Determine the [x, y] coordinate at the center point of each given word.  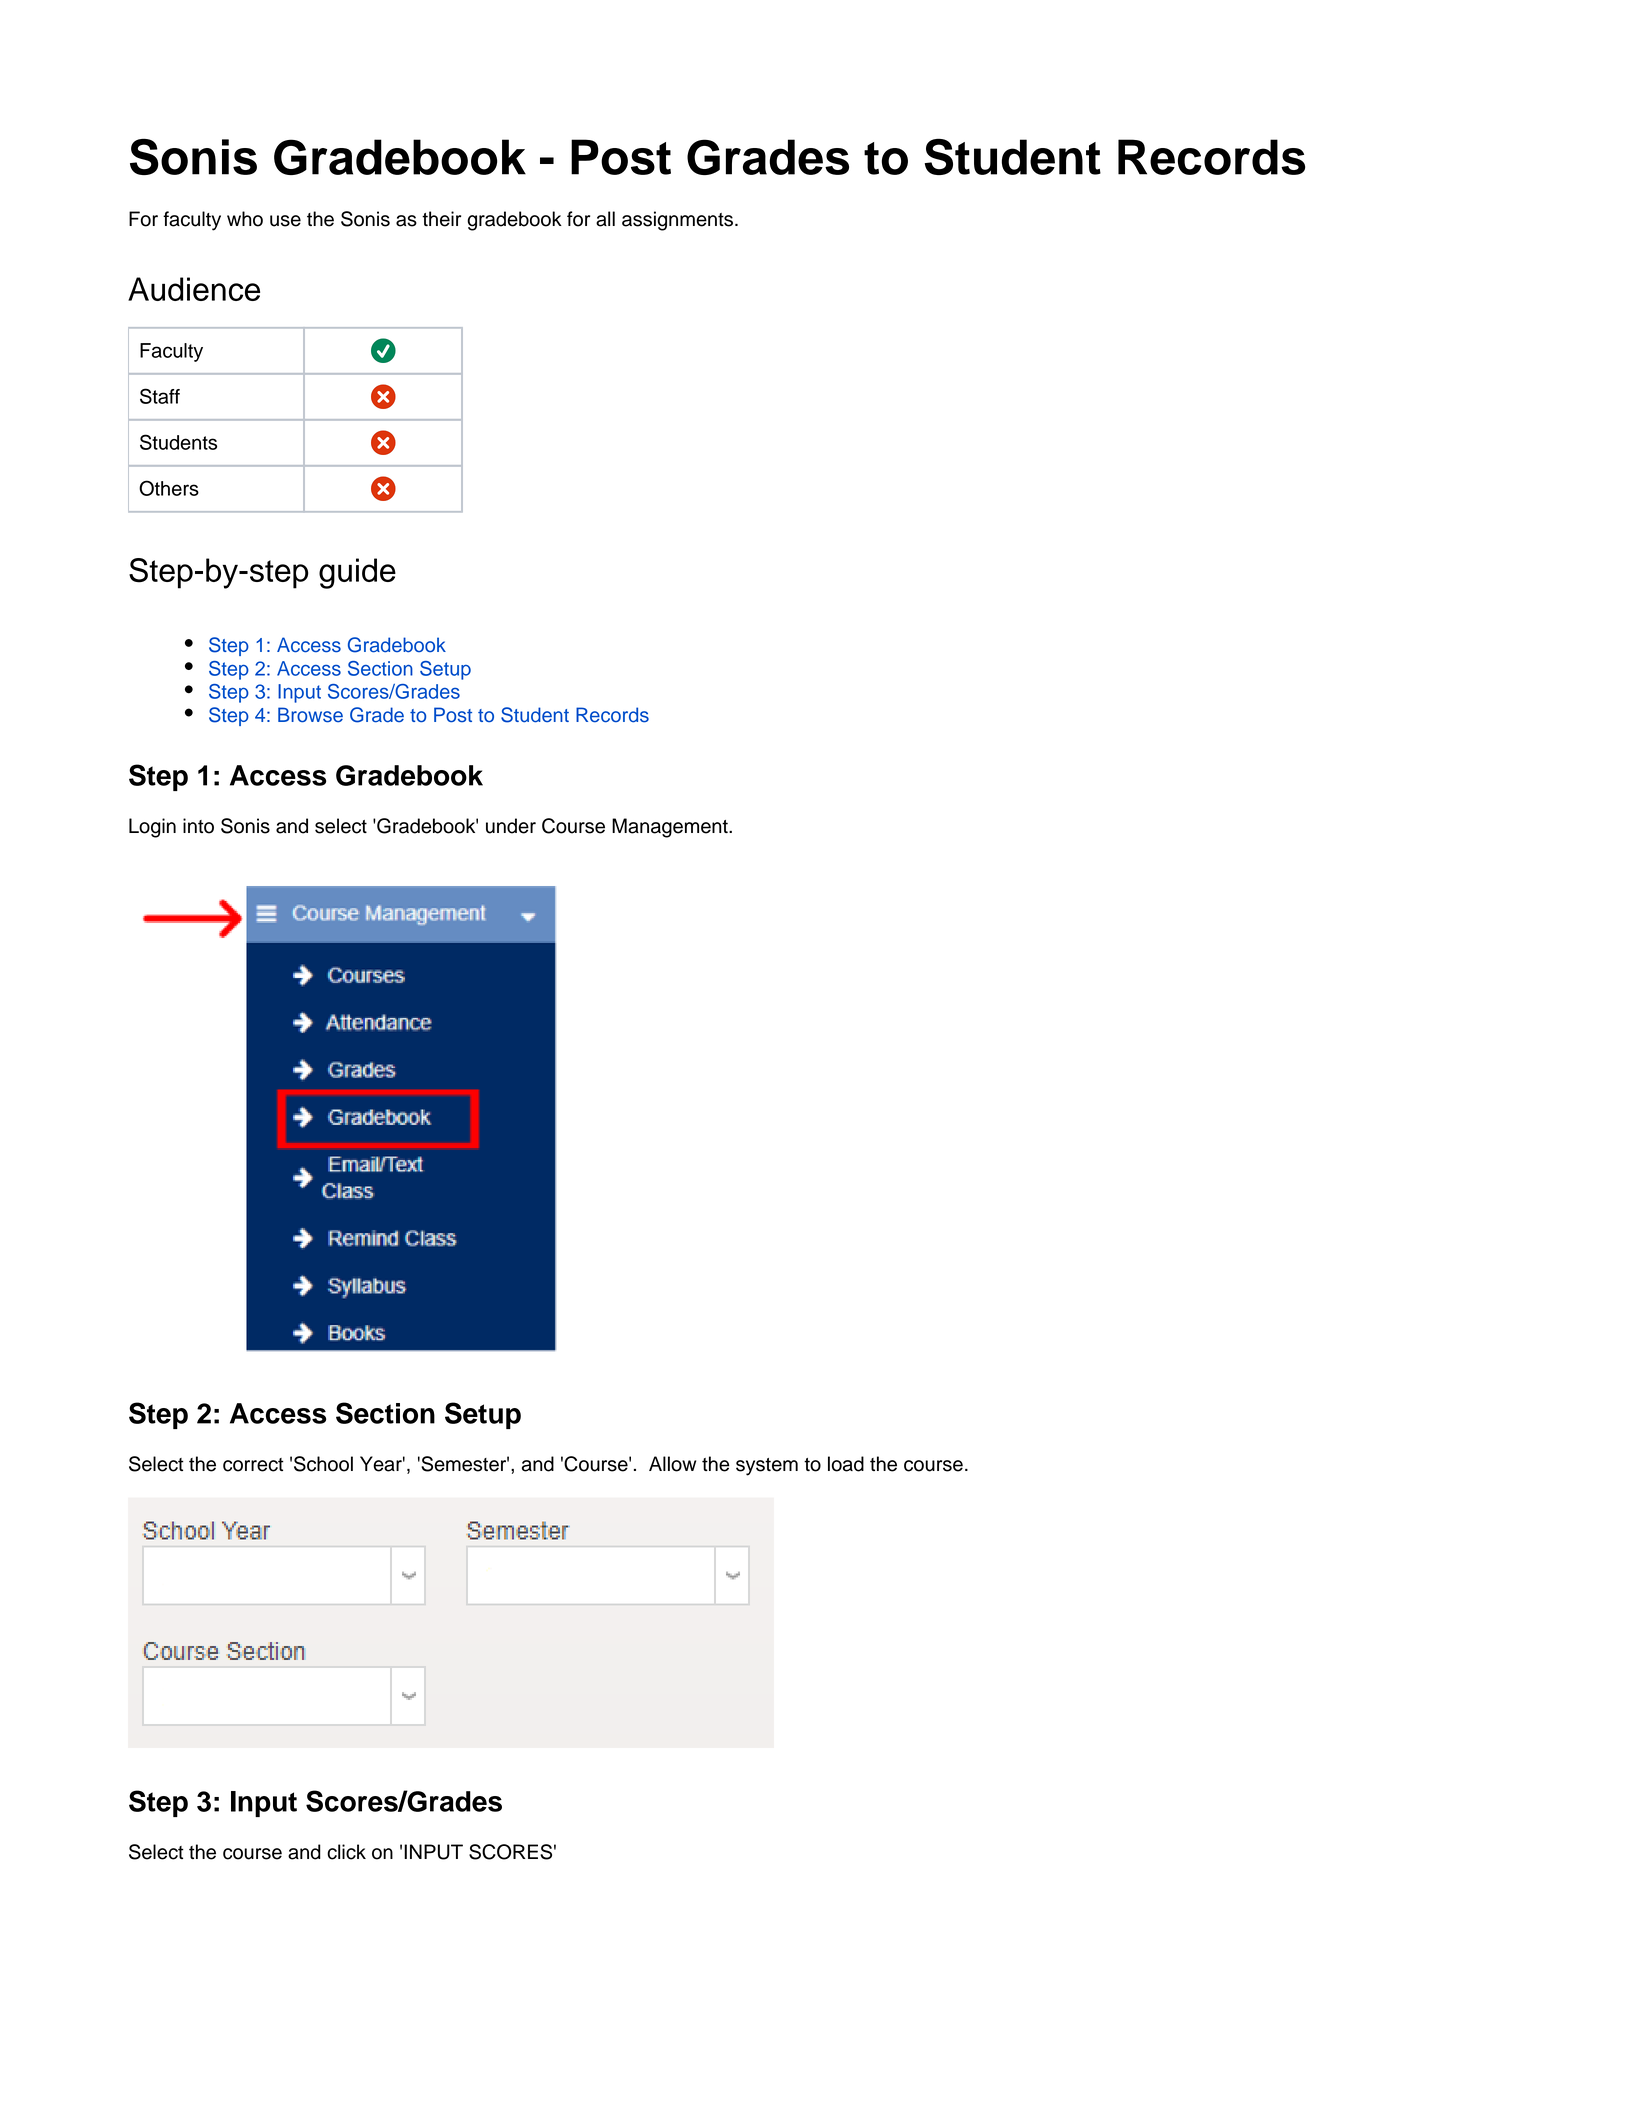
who [245, 219]
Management [671, 828]
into [198, 826]
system [767, 1467]
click [346, 1852]
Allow [672, 1464]
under [511, 826]
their [441, 219]
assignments [679, 221]
